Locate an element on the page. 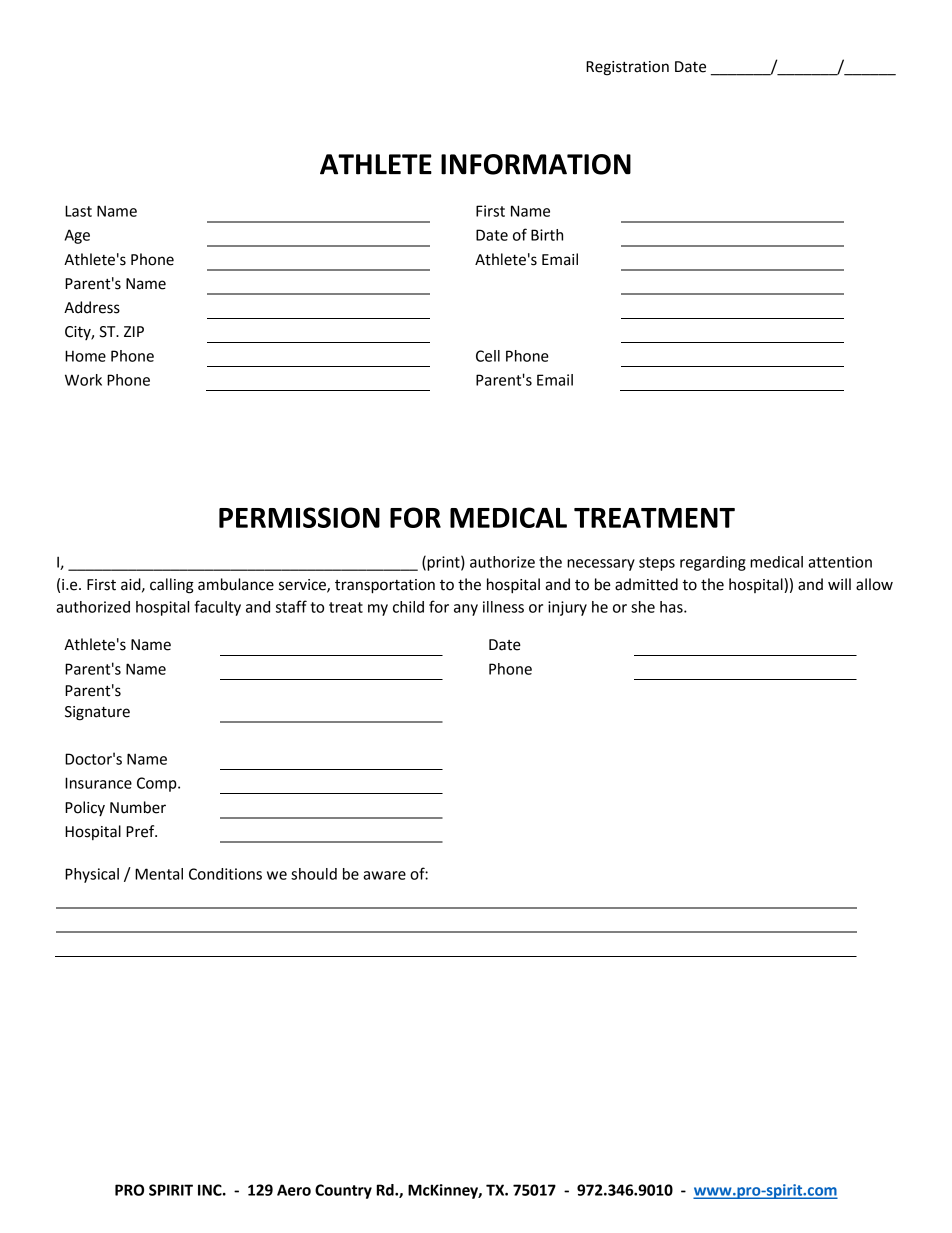  will is located at coordinates (839, 584).
